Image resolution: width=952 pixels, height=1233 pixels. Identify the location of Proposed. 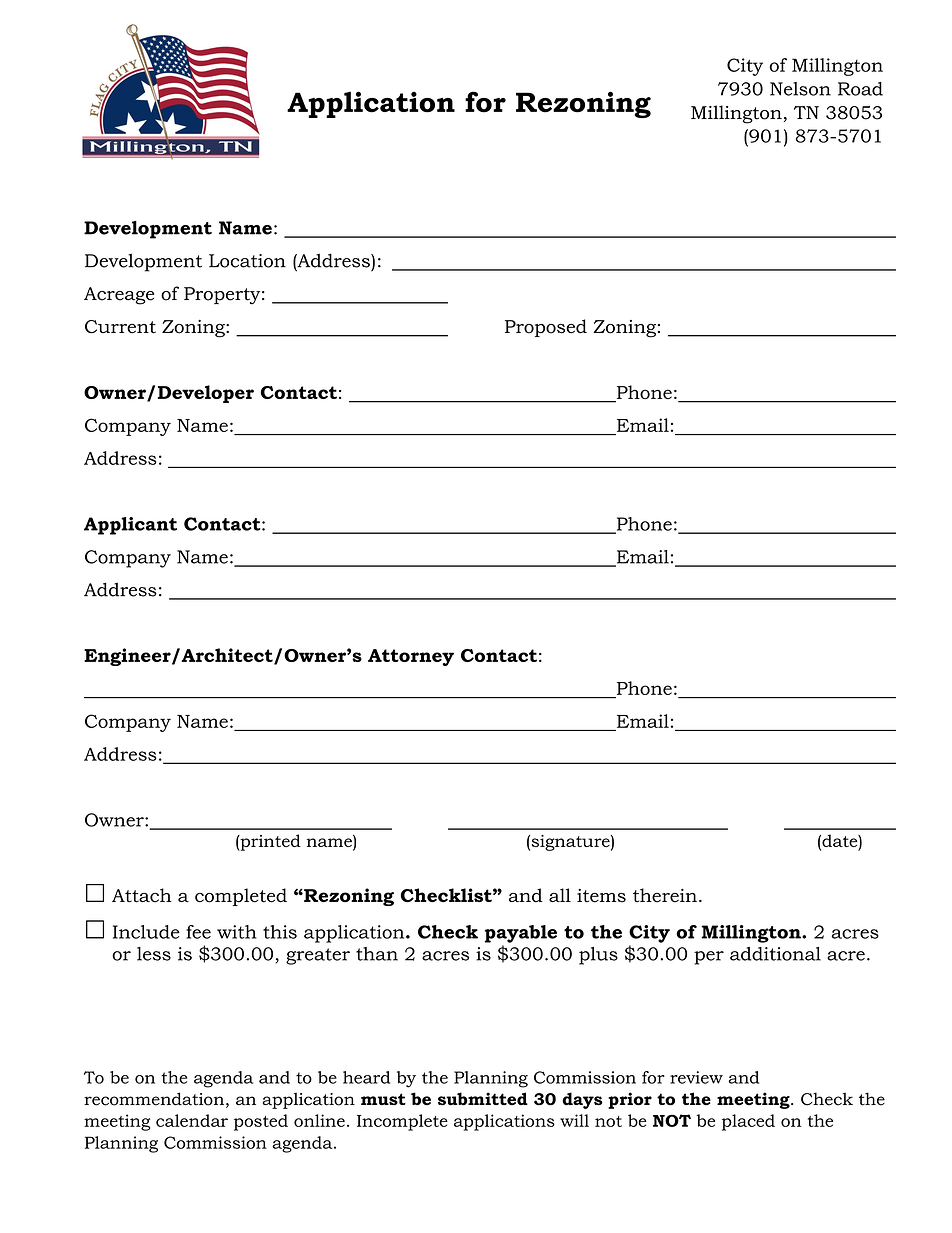
(546, 328).
